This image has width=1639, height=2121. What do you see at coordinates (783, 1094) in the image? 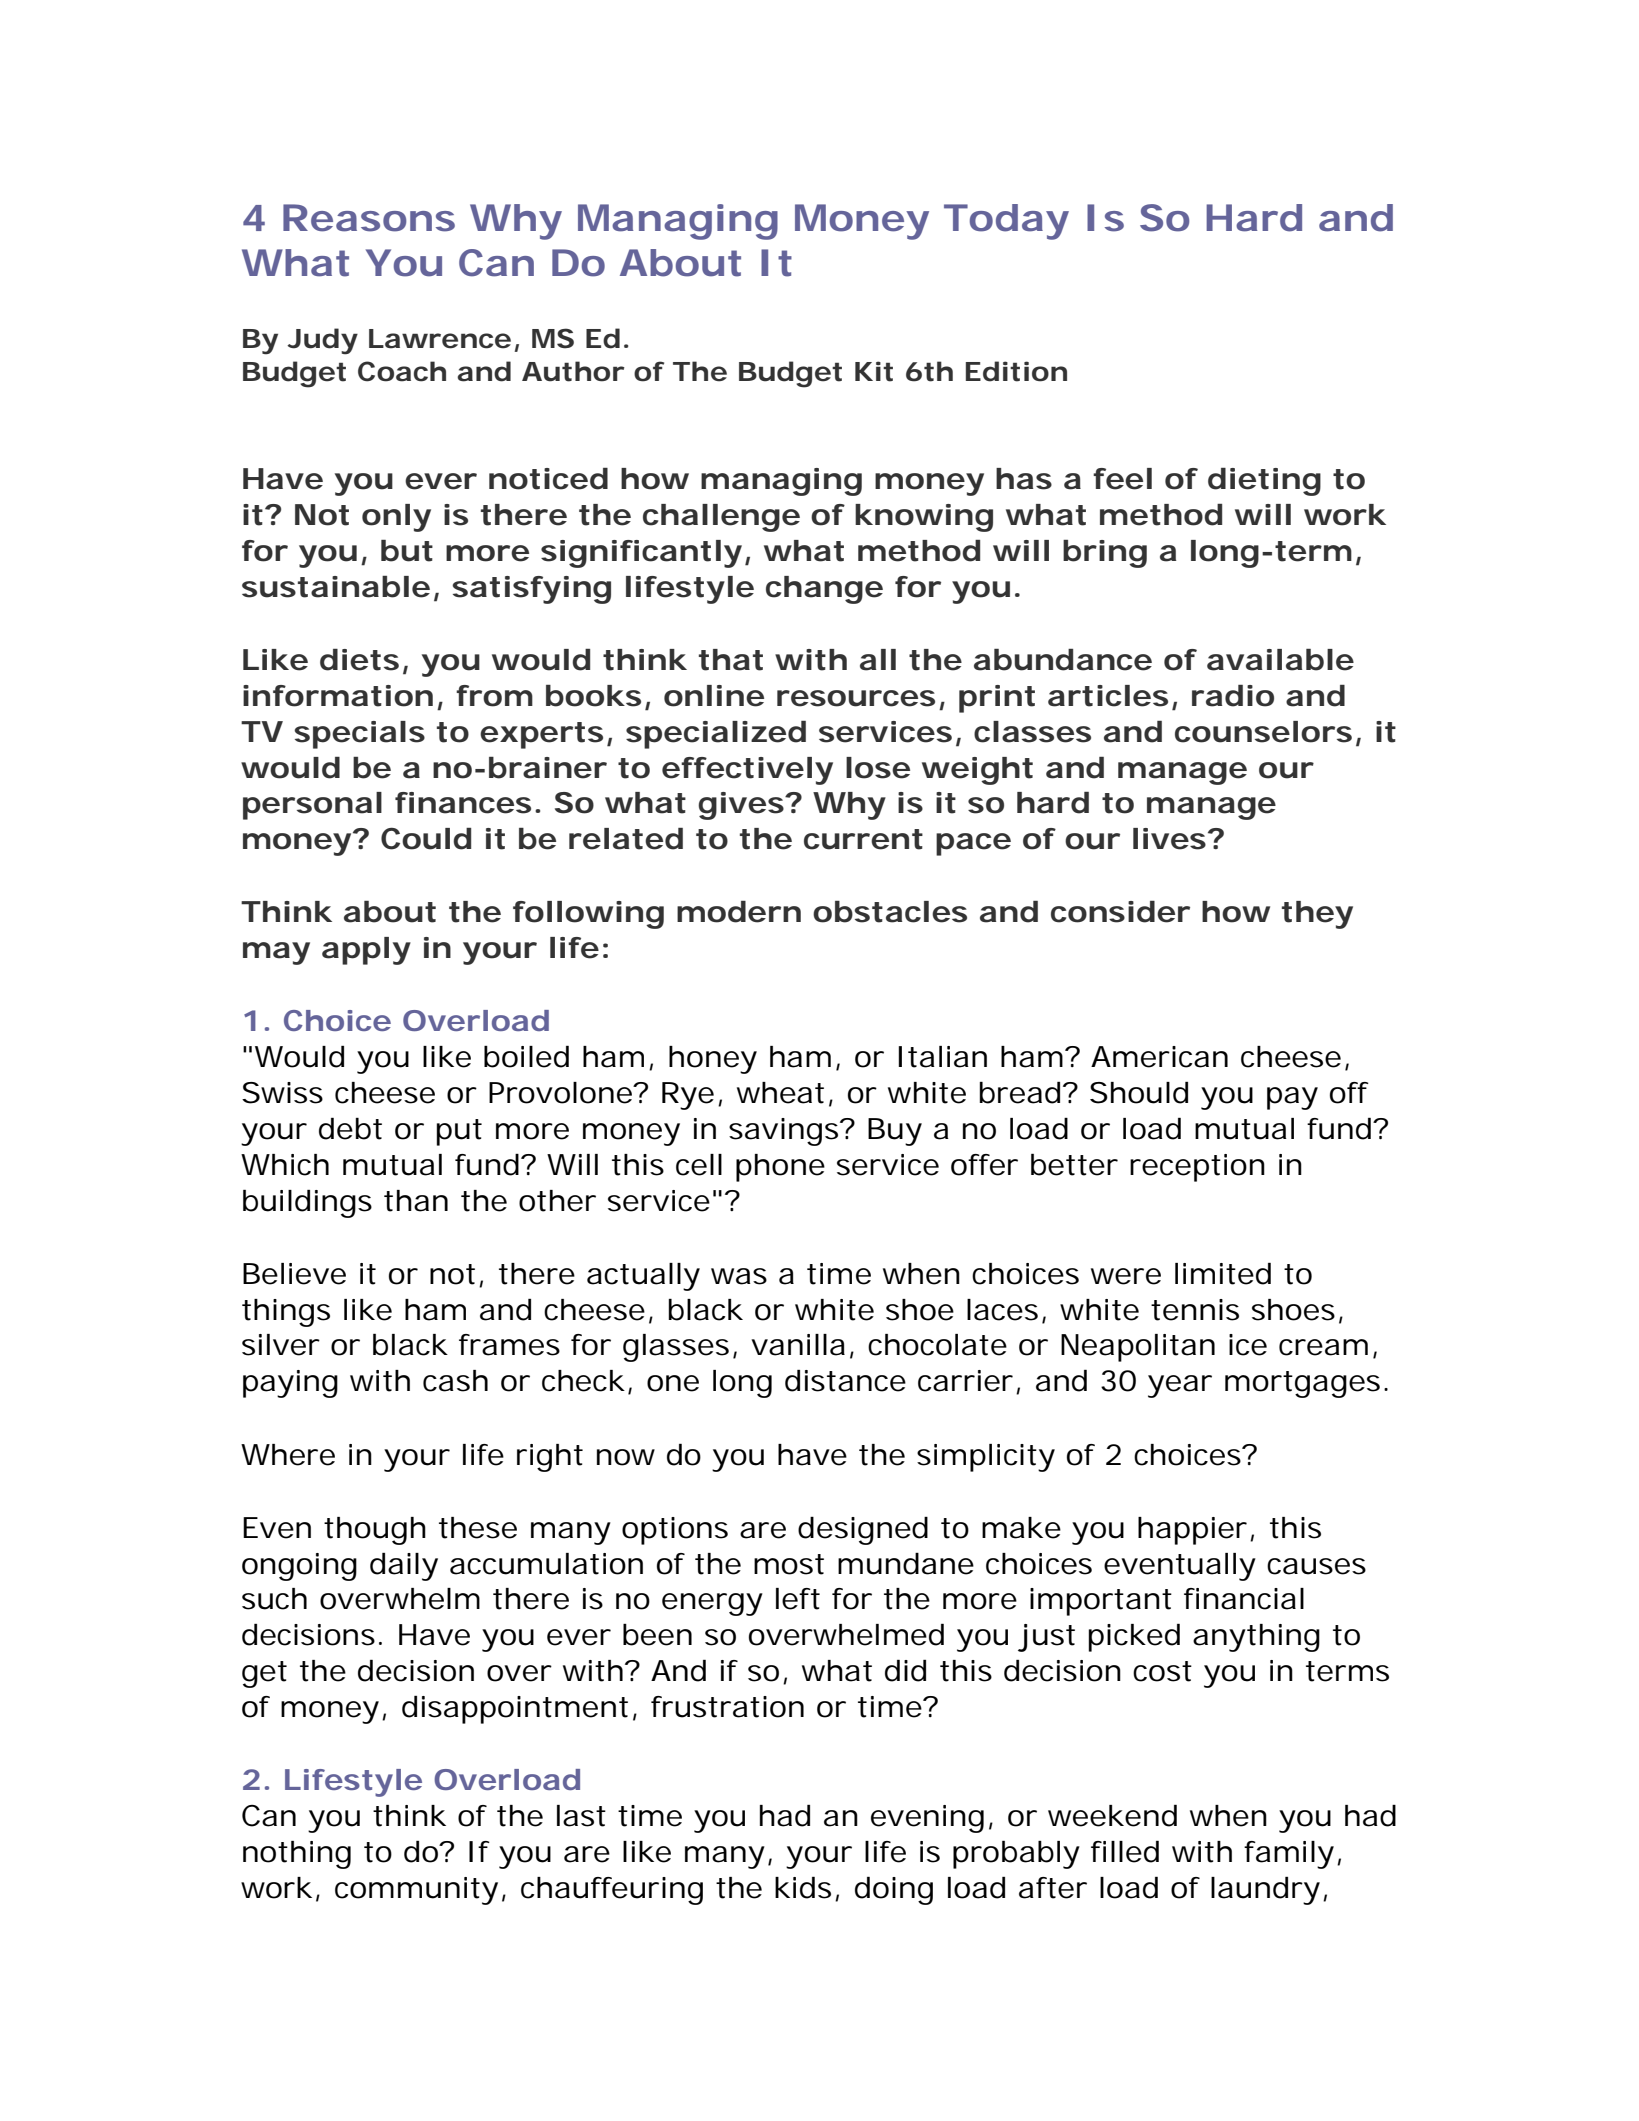
I see `wheat` at bounding box center [783, 1094].
